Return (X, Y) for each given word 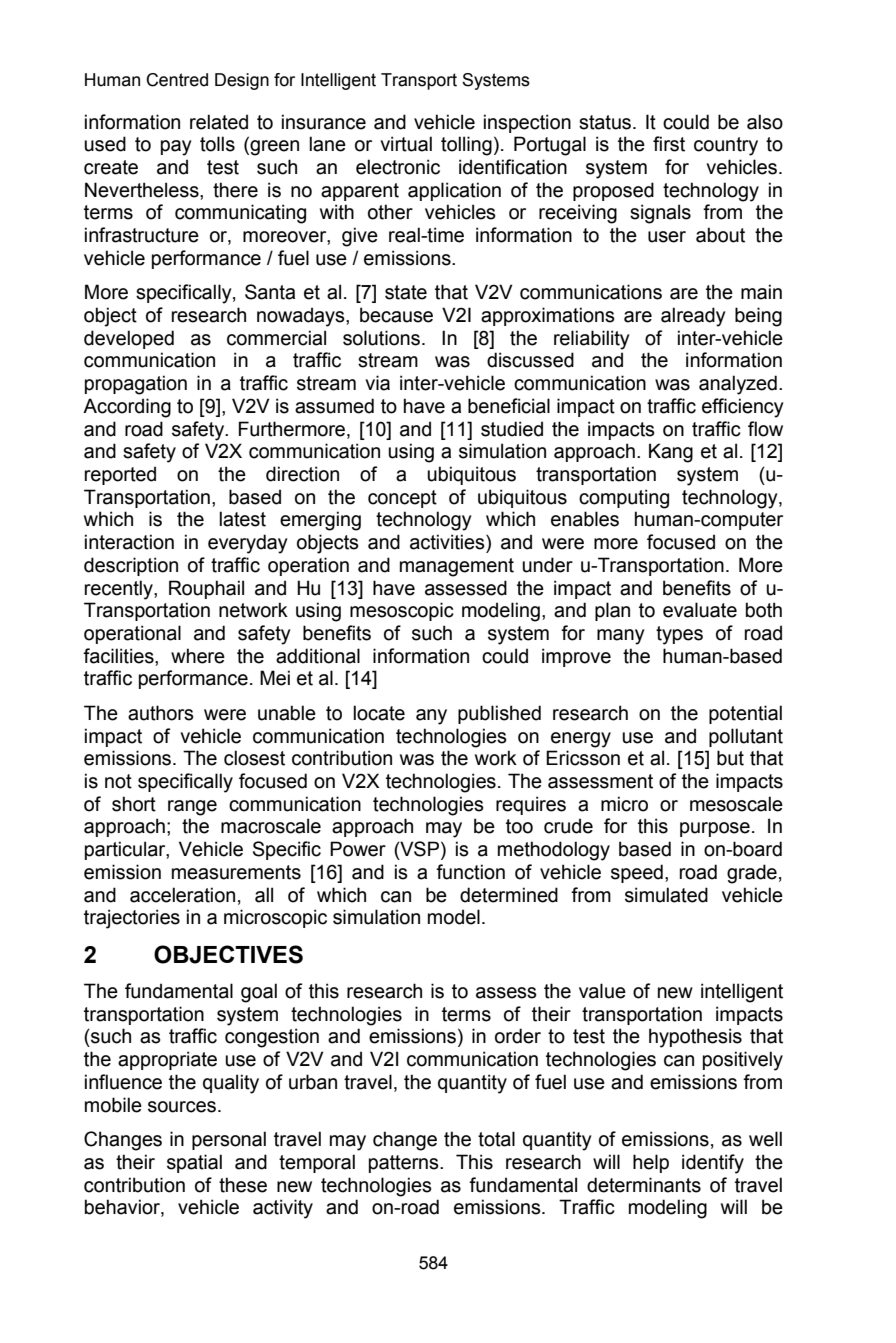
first (669, 144)
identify (713, 1164)
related (219, 122)
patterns (405, 1164)
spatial (194, 1163)
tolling (466, 146)
